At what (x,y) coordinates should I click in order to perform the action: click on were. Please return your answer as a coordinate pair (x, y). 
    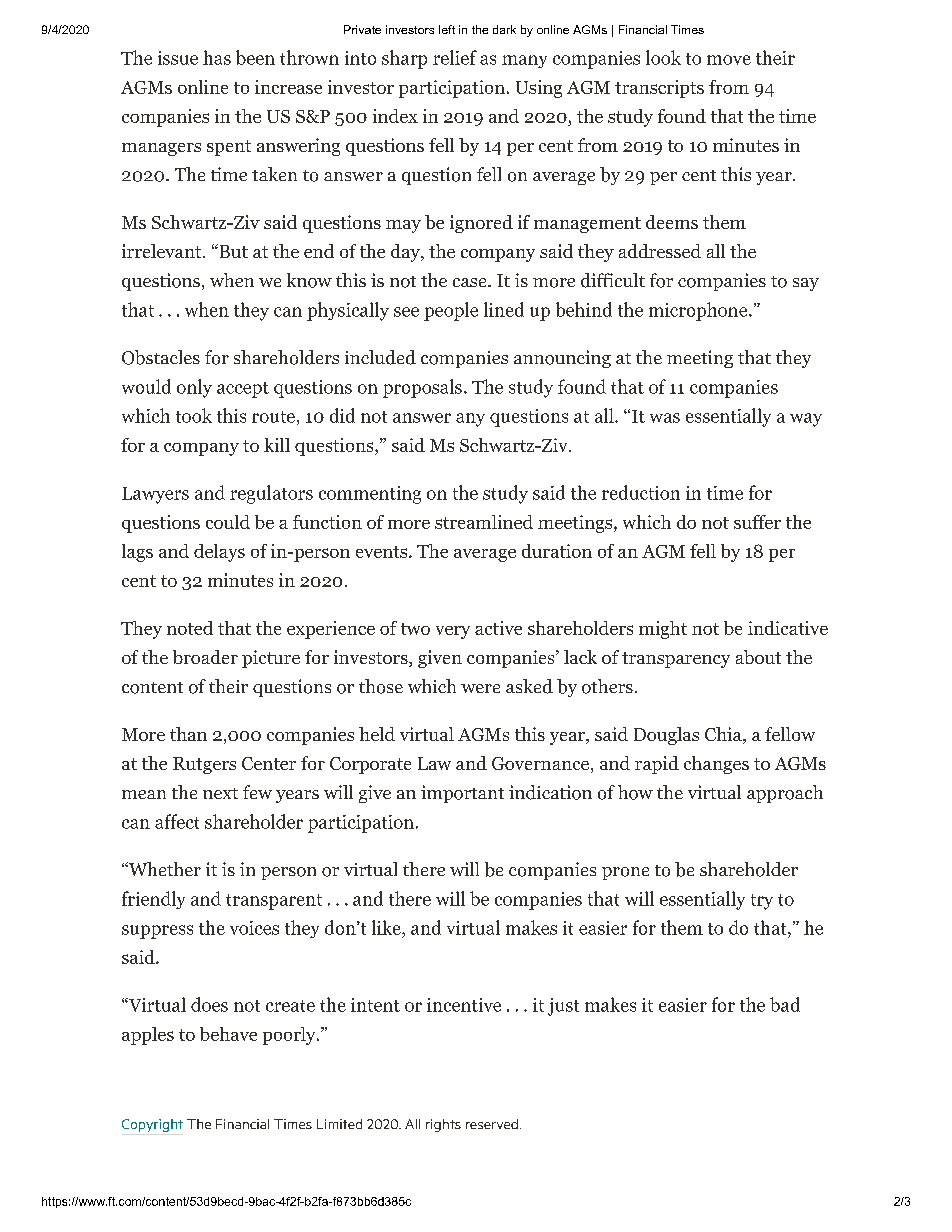
    Looking at the image, I should click on (480, 688).
